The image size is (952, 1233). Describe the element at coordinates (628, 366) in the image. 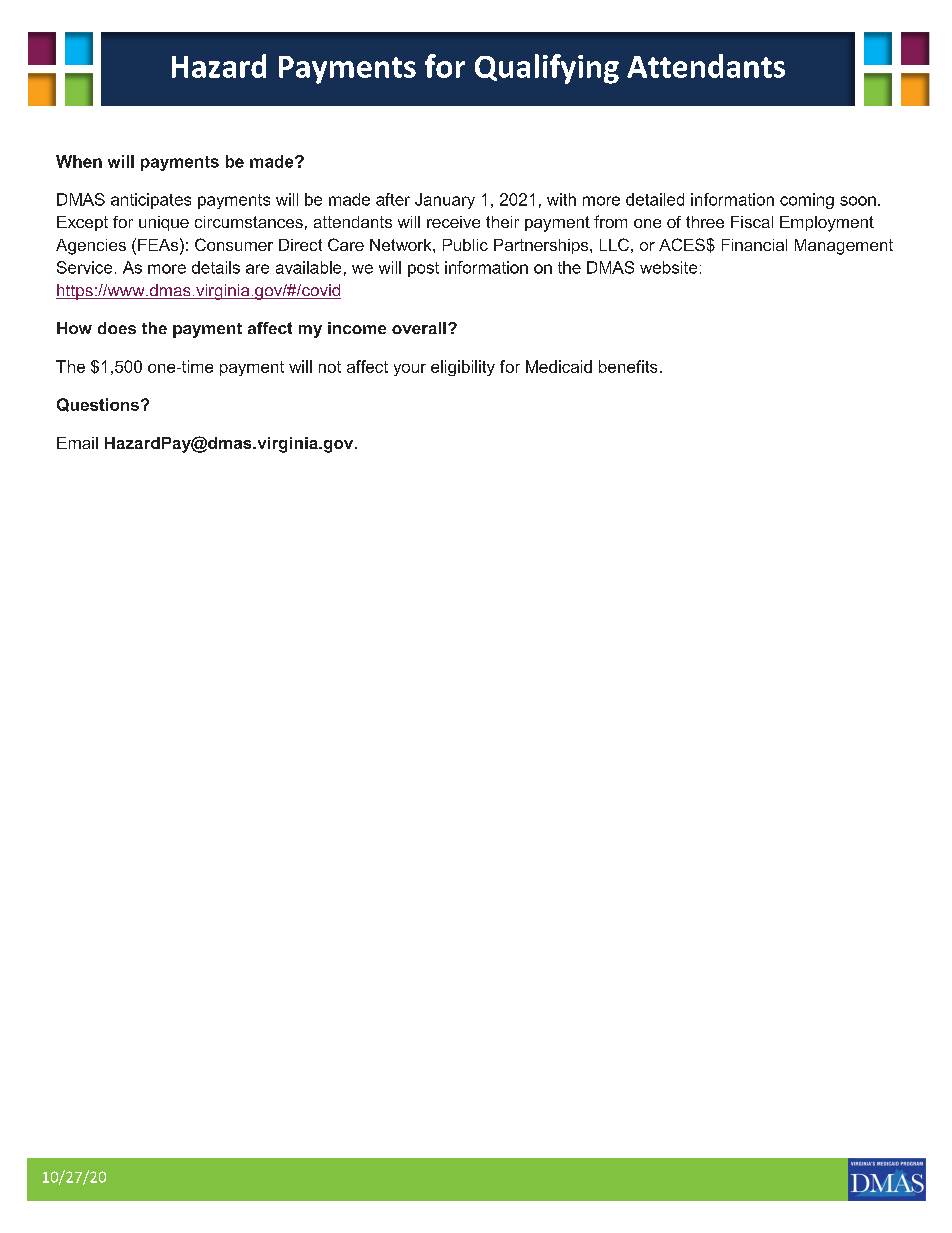

I see `benefits` at that location.
